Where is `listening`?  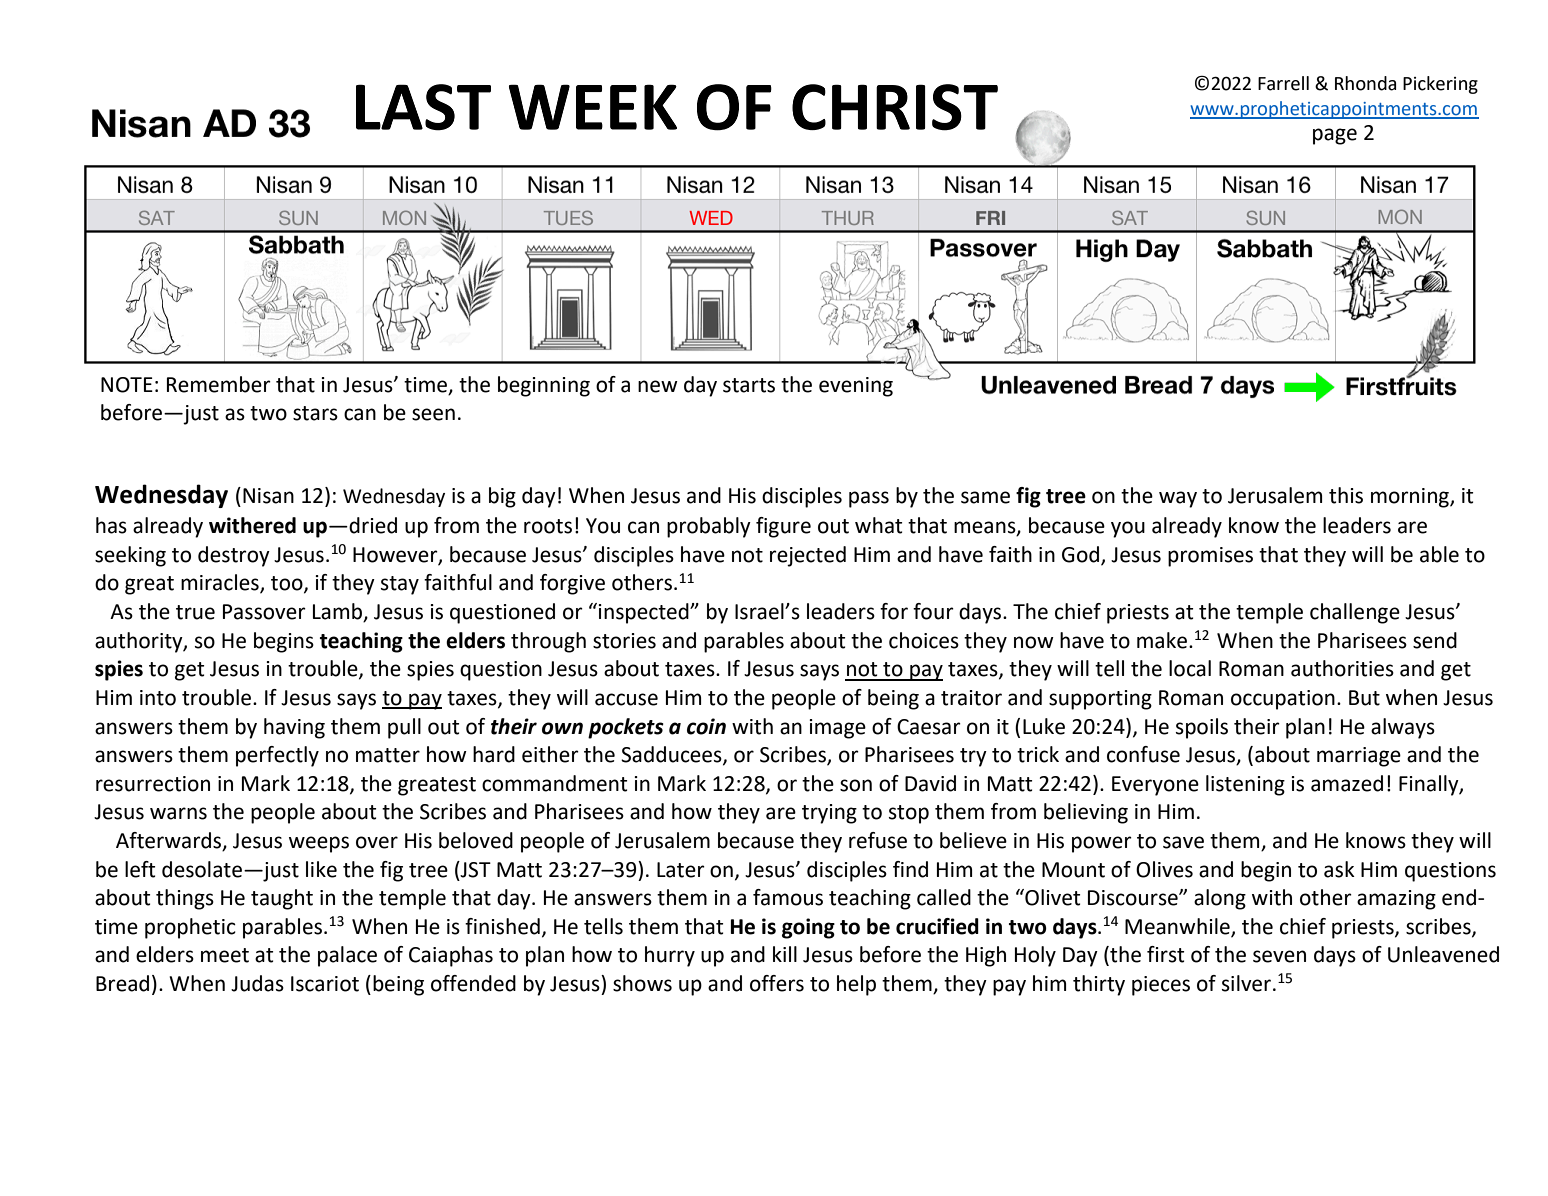 listening is located at coordinates (1245, 785).
